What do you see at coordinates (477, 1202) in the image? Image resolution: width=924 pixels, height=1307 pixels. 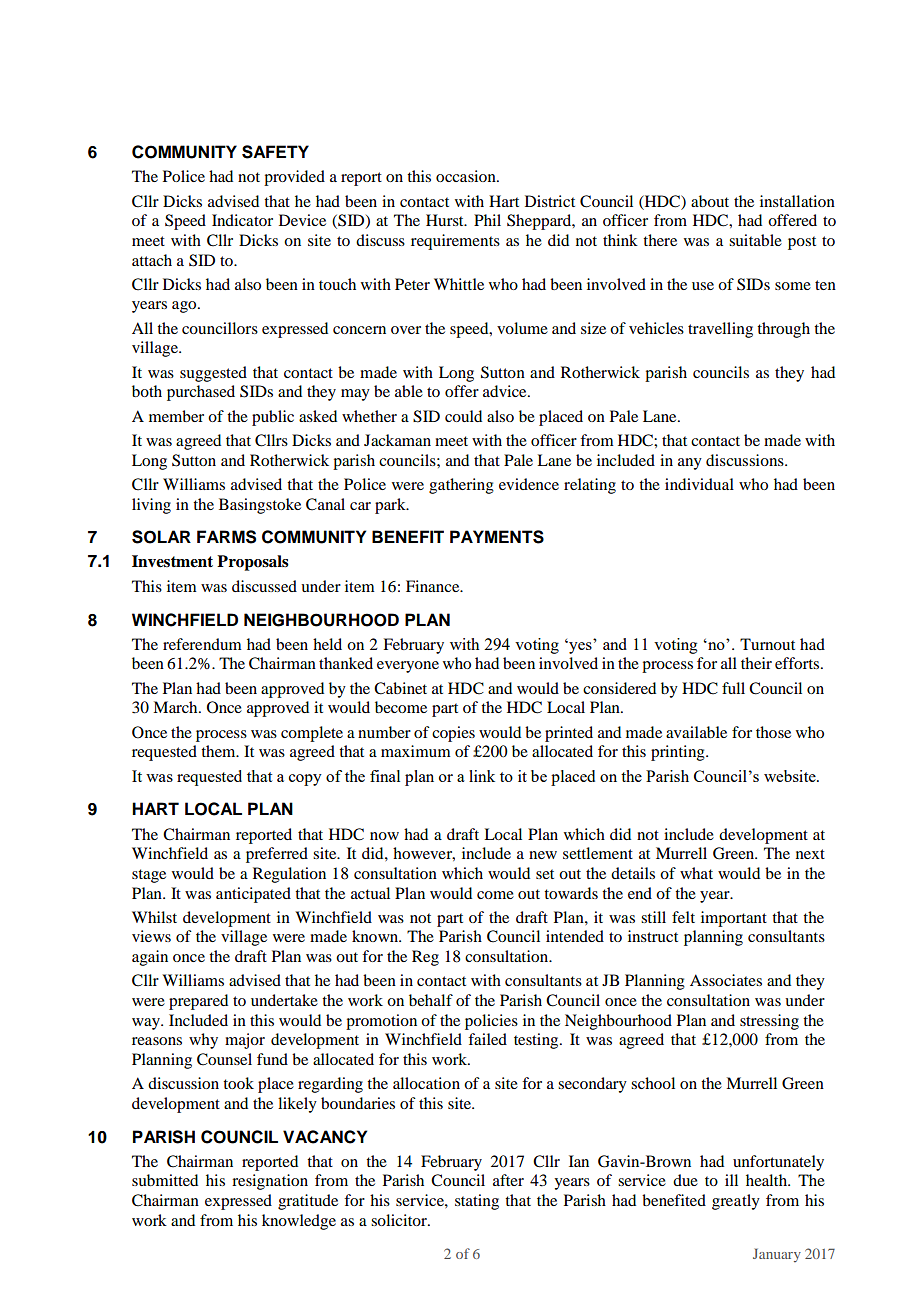 I see `stating` at bounding box center [477, 1202].
